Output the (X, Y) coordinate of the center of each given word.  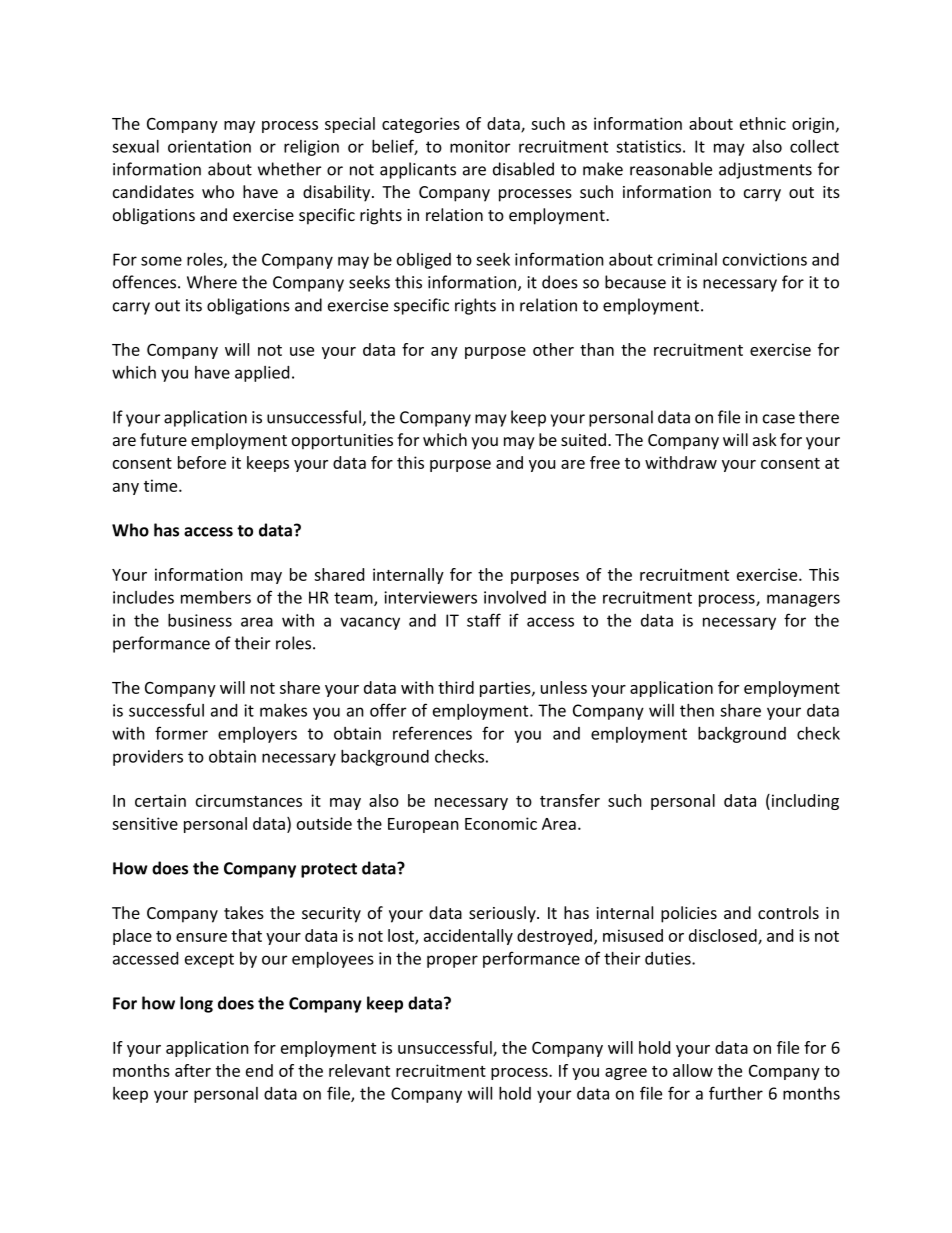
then (697, 710)
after (193, 1070)
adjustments (765, 170)
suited (583, 439)
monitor (480, 146)
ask (765, 439)
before (202, 462)
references (432, 733)
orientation (209, 146)
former (181, 733)
